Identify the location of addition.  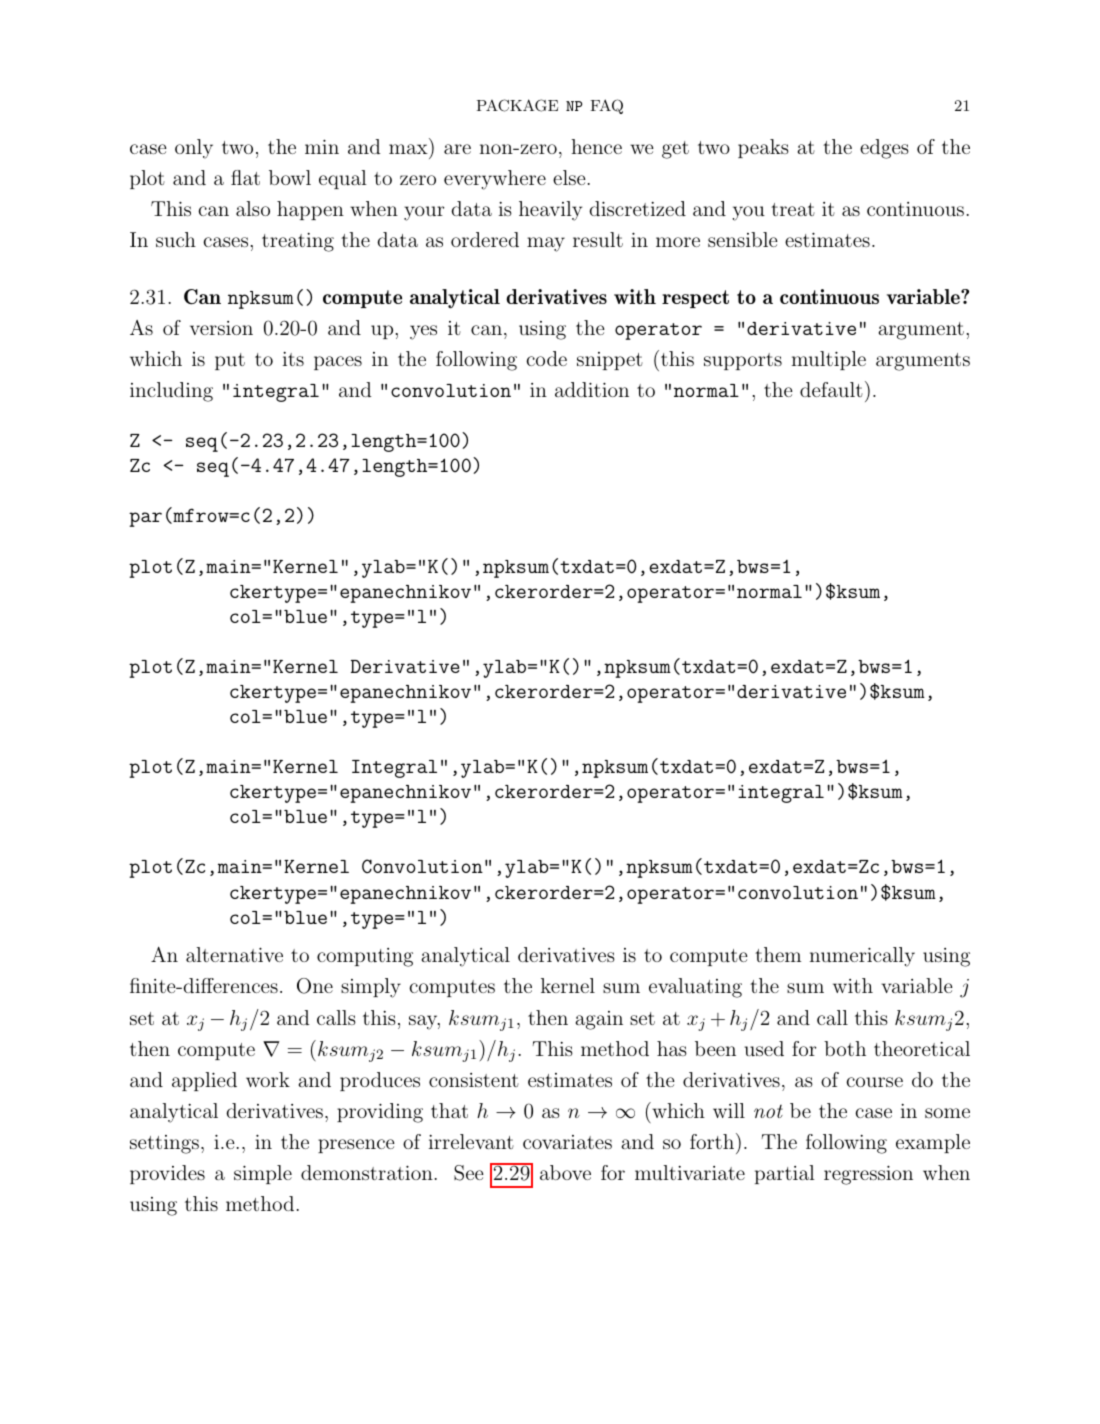
(592, 389).
